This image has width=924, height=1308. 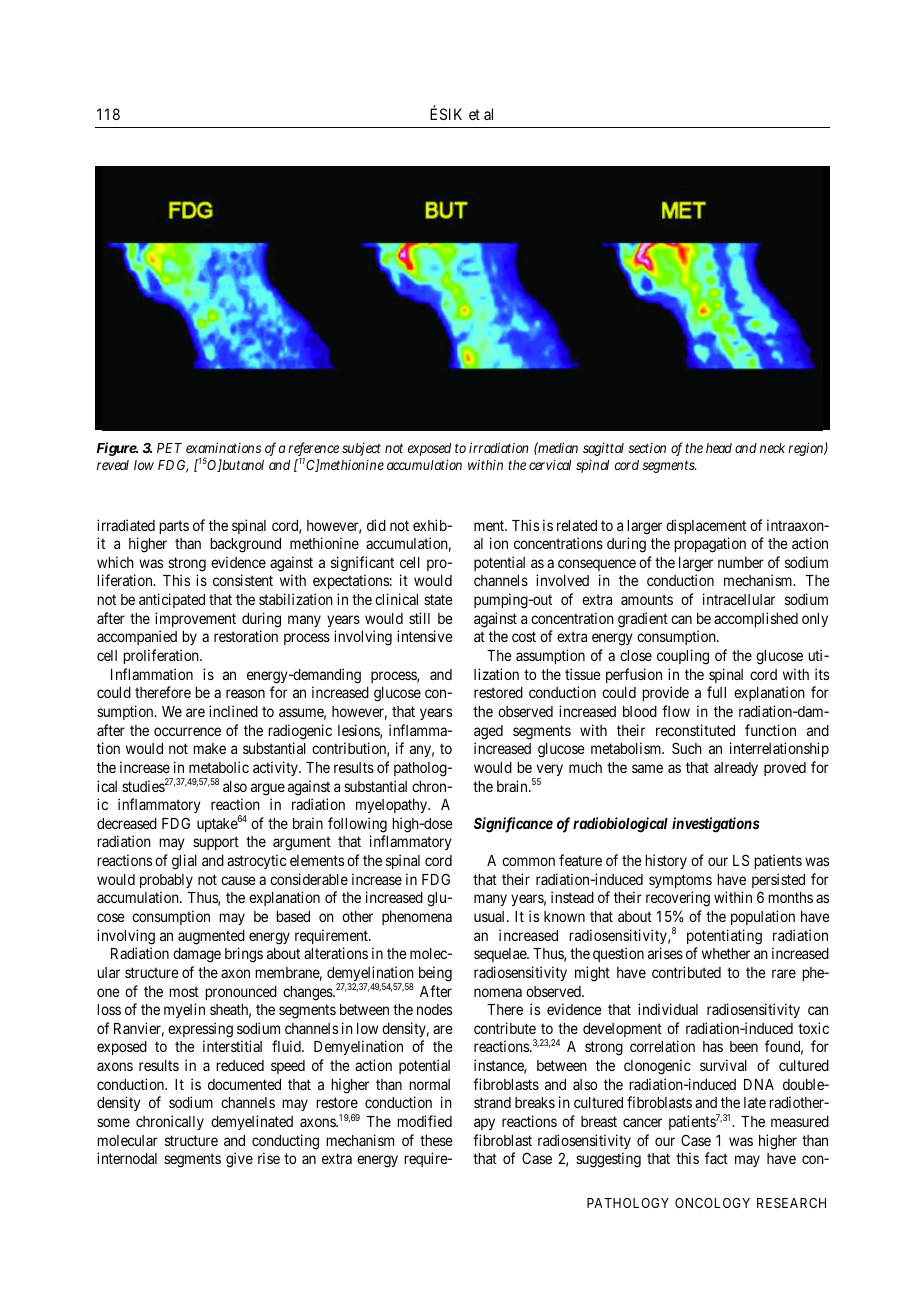 What do you see at coordinates (436, 1140) in the image?
I see `these` at bounding box center [436, 1140].
